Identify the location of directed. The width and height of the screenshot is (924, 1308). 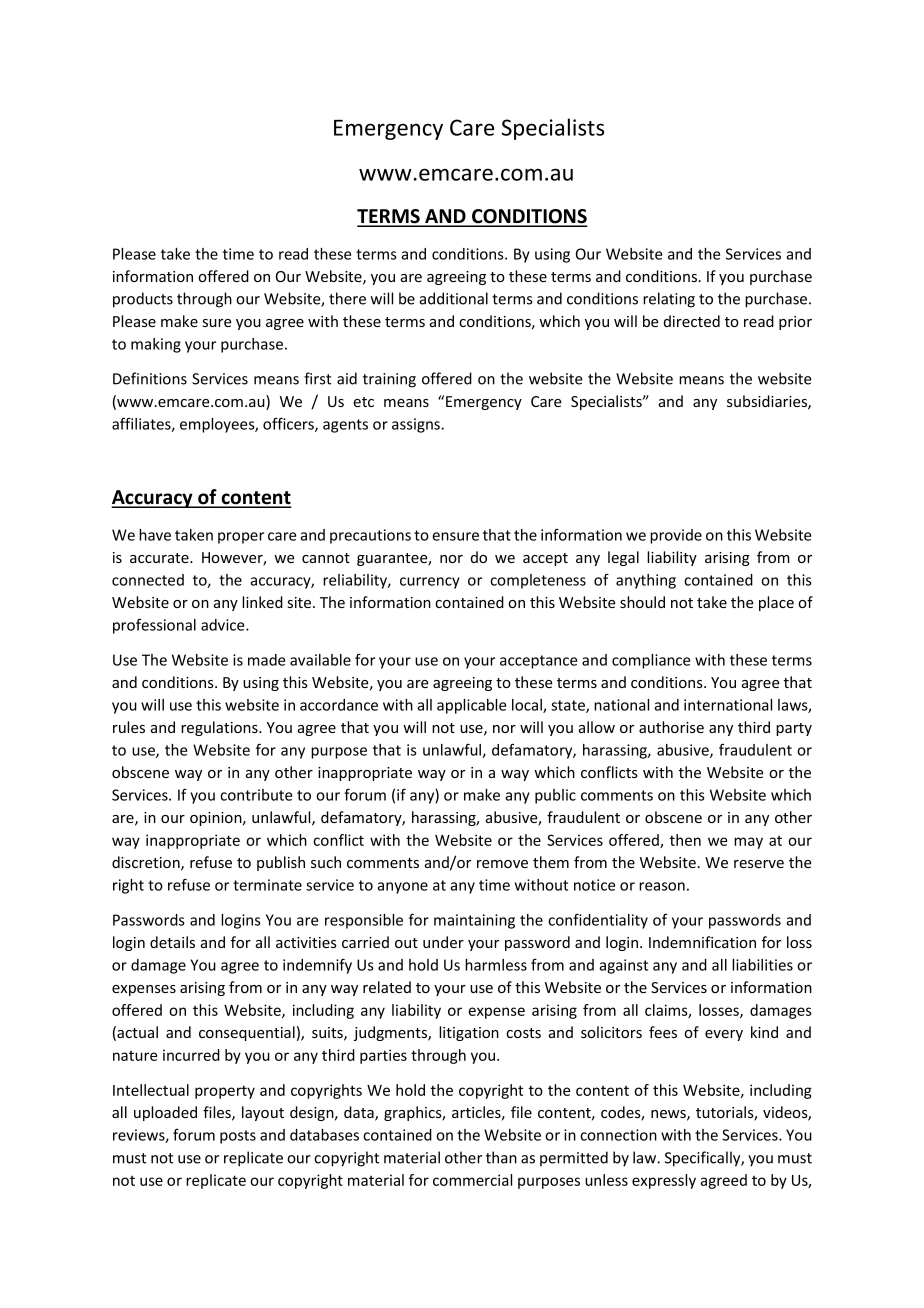
(692, 321).
